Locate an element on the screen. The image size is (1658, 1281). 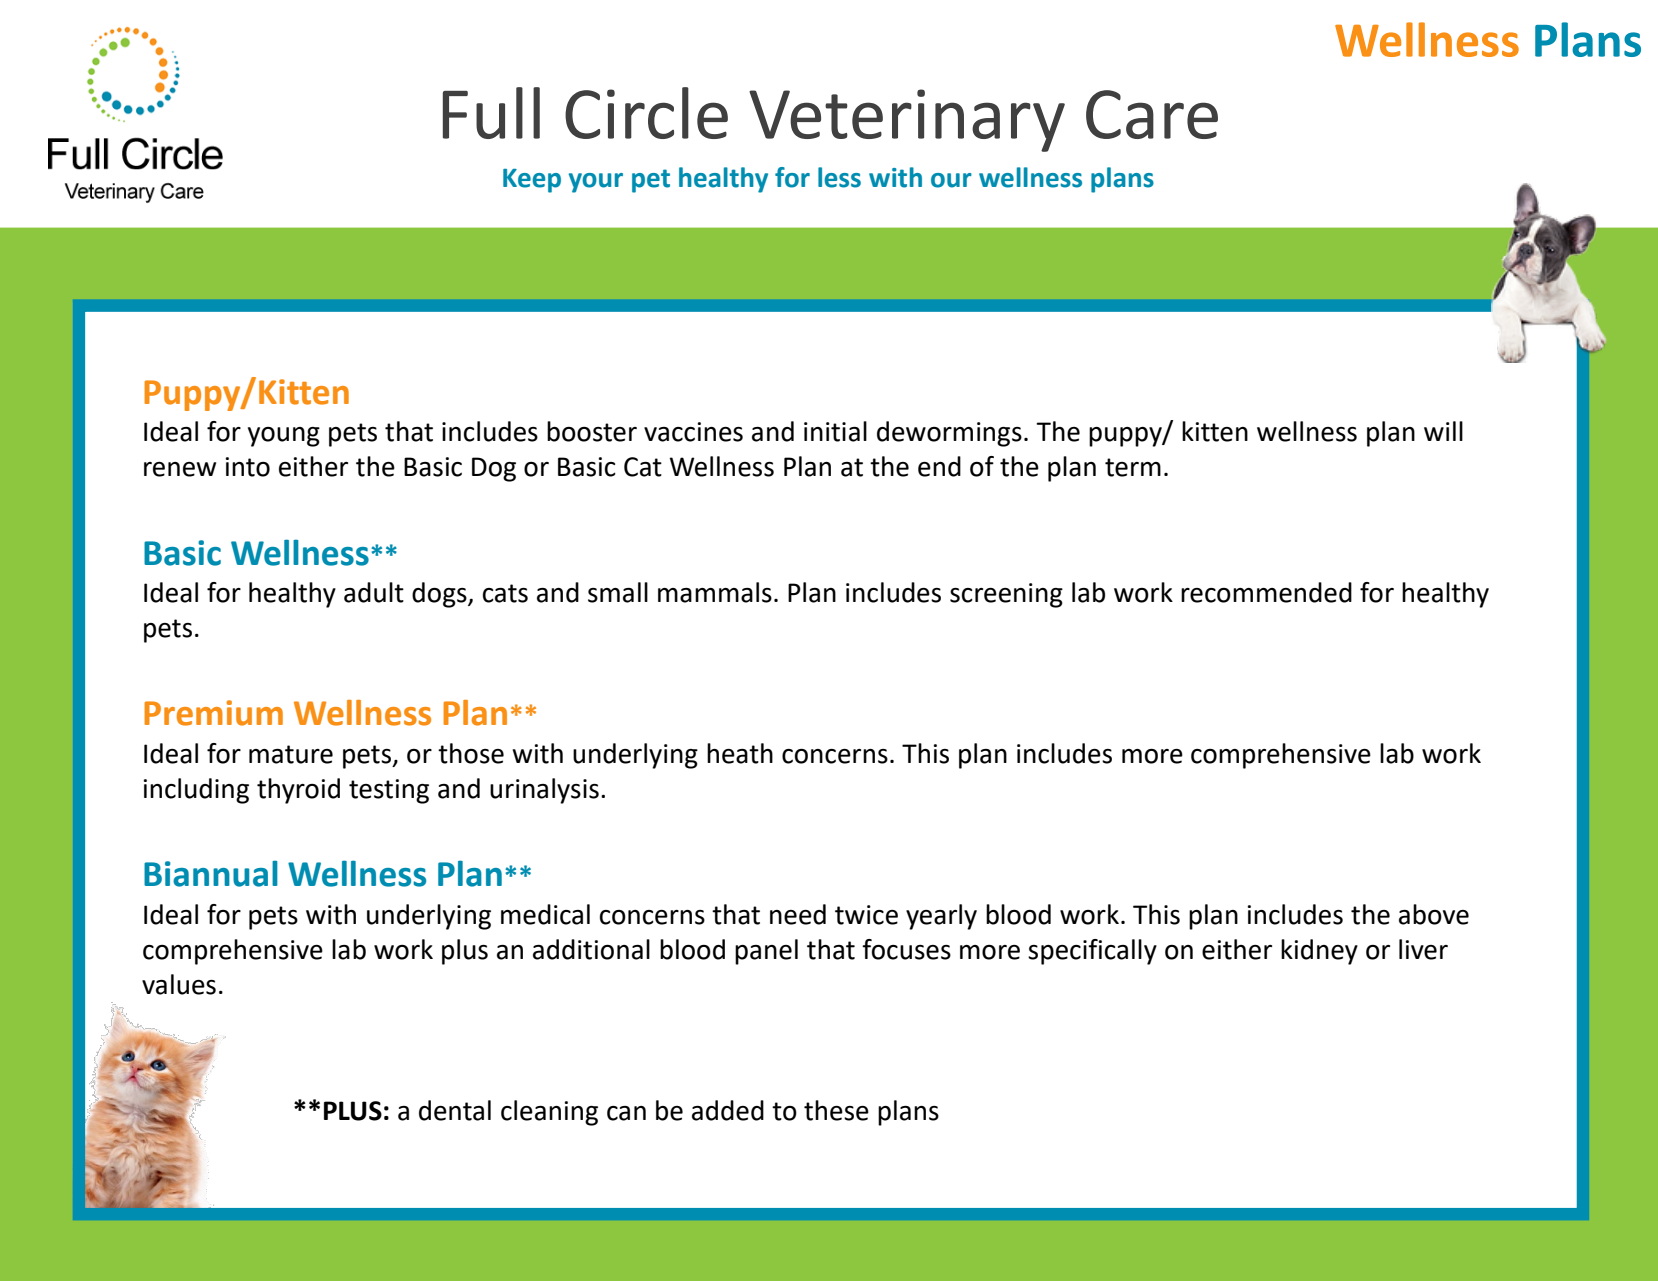
heath is located at coordinates (740, 753).
